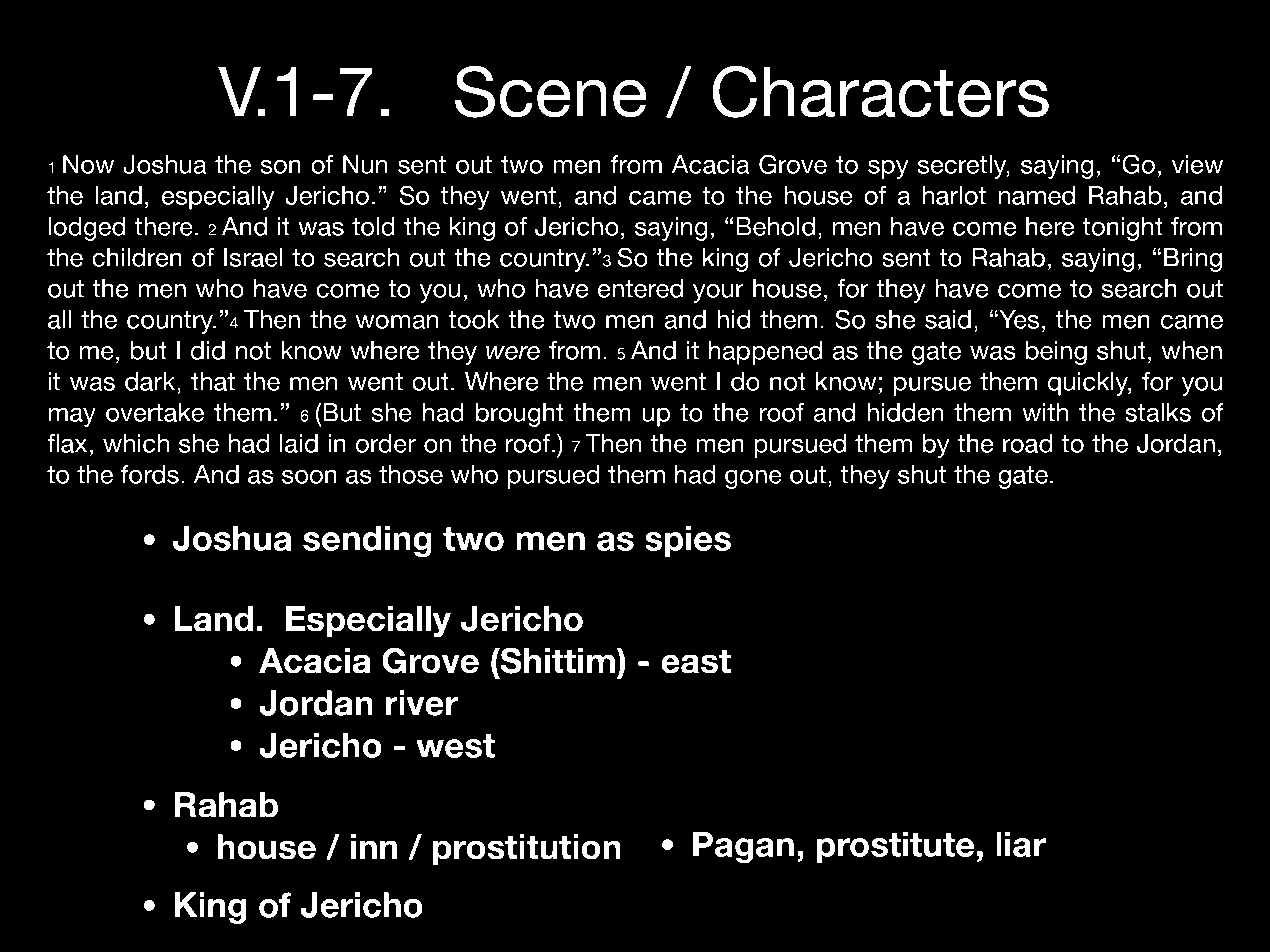 Image resolution: width=1270 pixels, height=952 pixels. What do you see at coordinates (753, 479) in the page?
I see `gone` at bounding box center [753, 479].
